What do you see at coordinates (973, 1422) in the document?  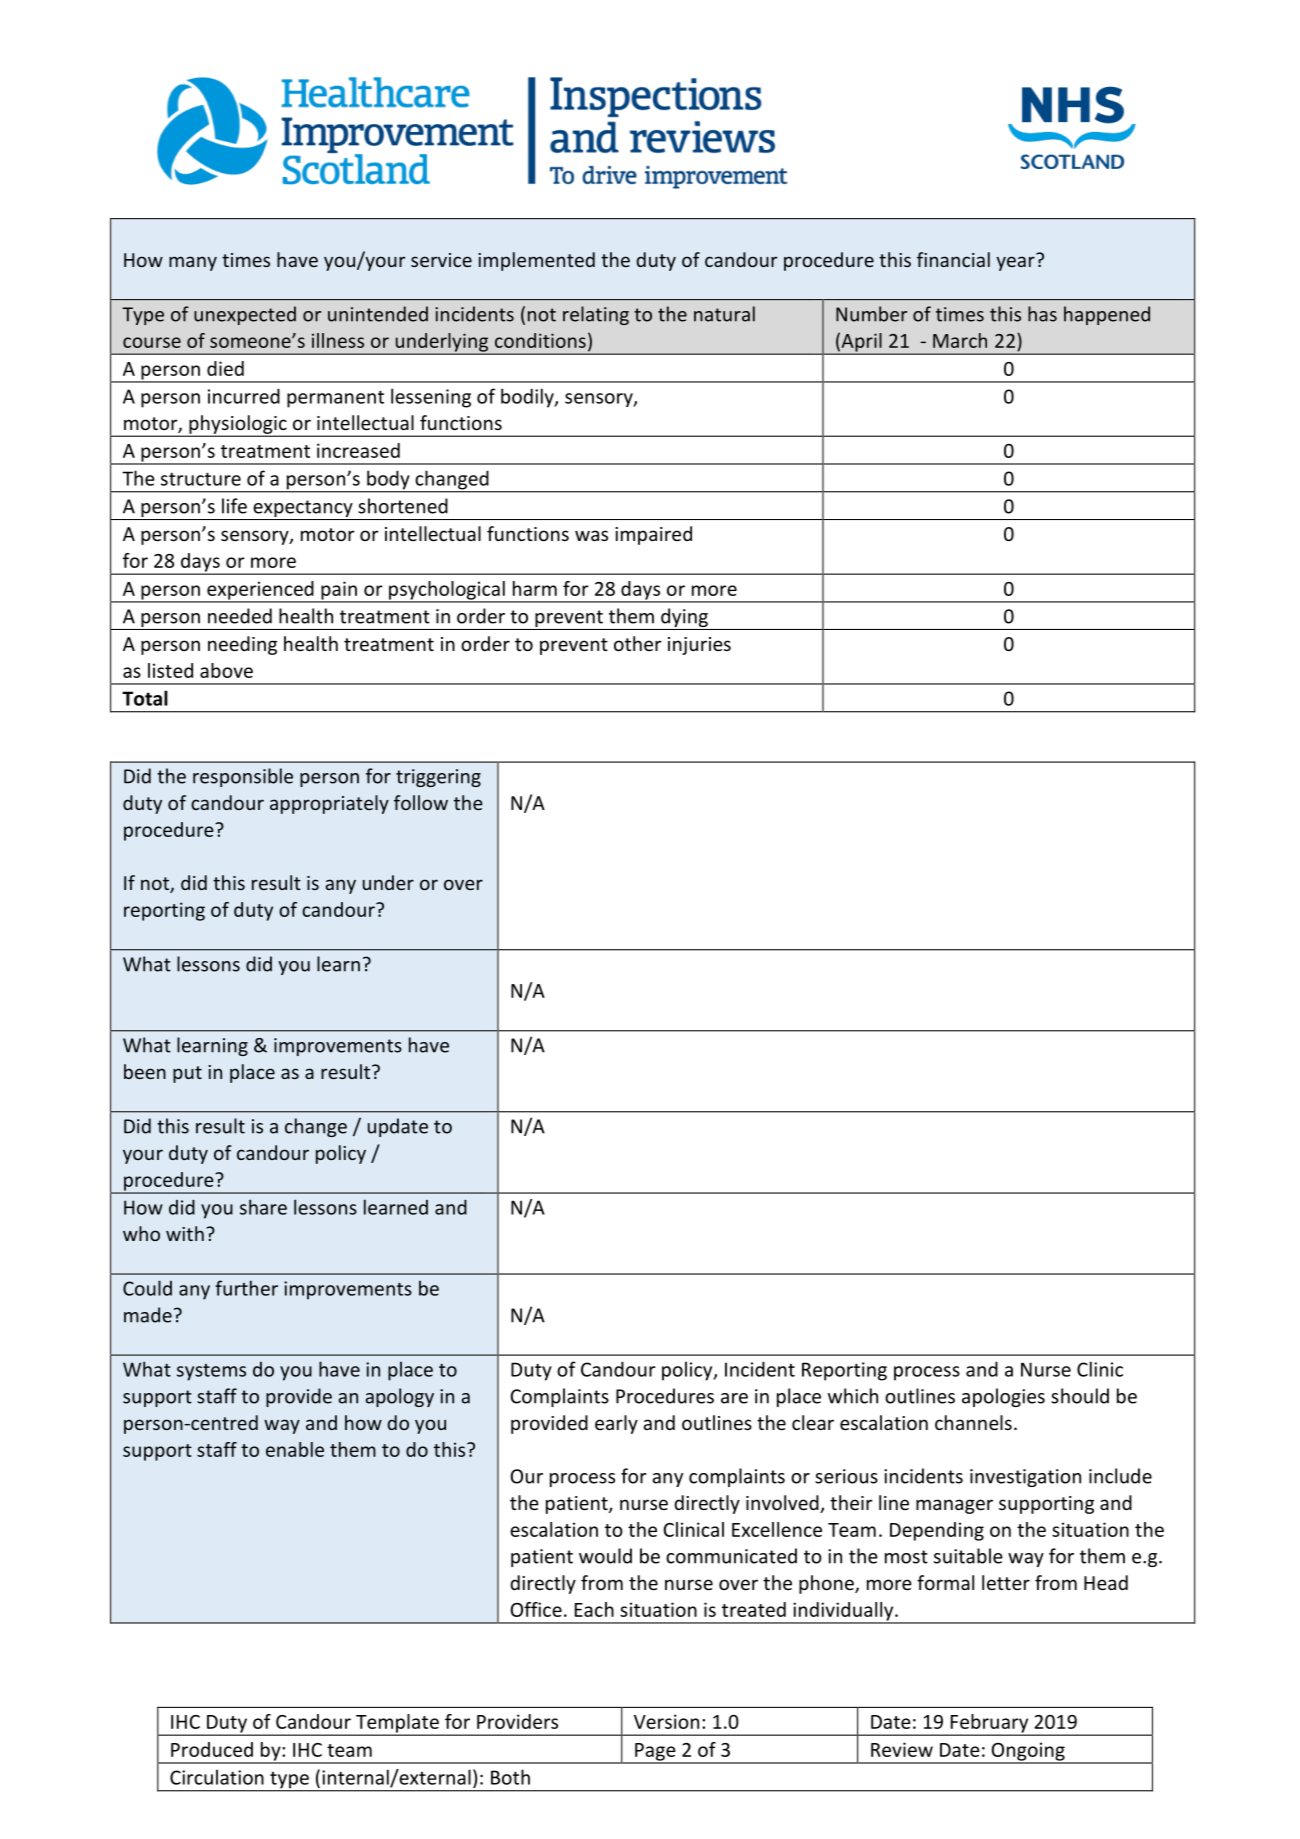 I see `channels` at bounding box center [973, 1422].
